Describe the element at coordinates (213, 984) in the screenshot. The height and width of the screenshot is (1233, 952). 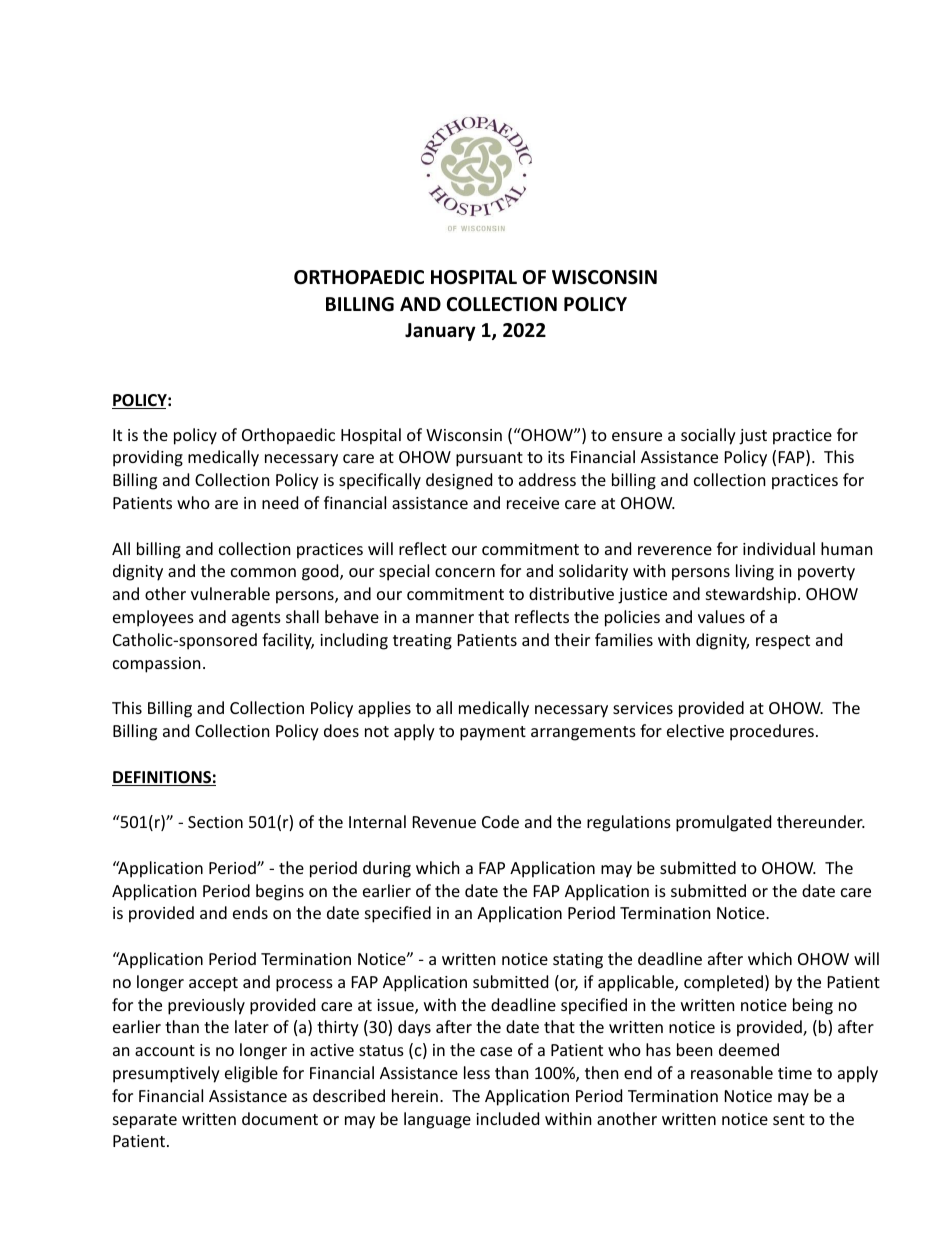
I see `accept` at that location.
